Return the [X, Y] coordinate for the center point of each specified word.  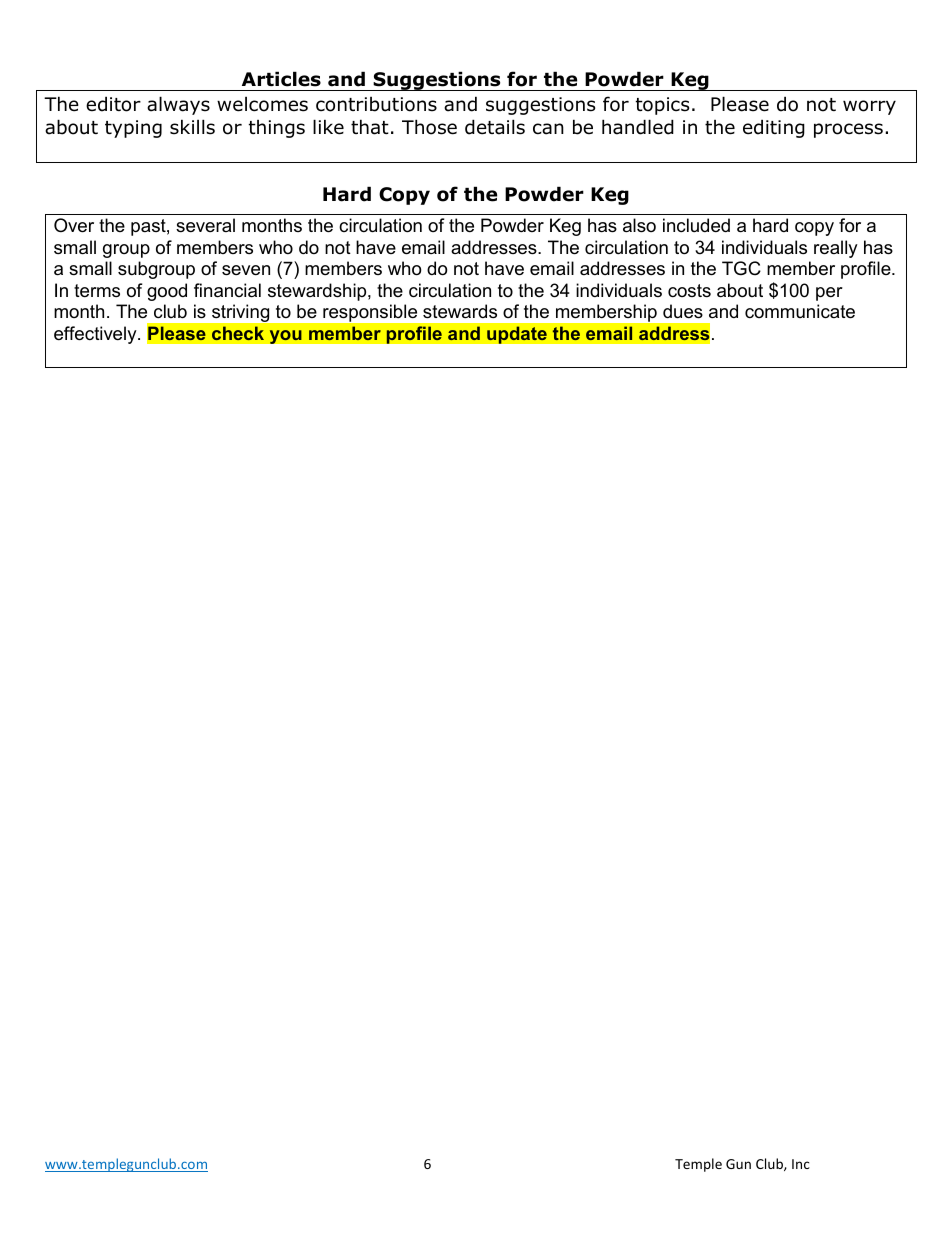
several [205, 225]
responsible [370, 313]
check [238, 333]
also [639, 225]
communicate [800, 311]
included [696, 225]
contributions [376, 104]
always [178, 105]
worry [869, 107]
